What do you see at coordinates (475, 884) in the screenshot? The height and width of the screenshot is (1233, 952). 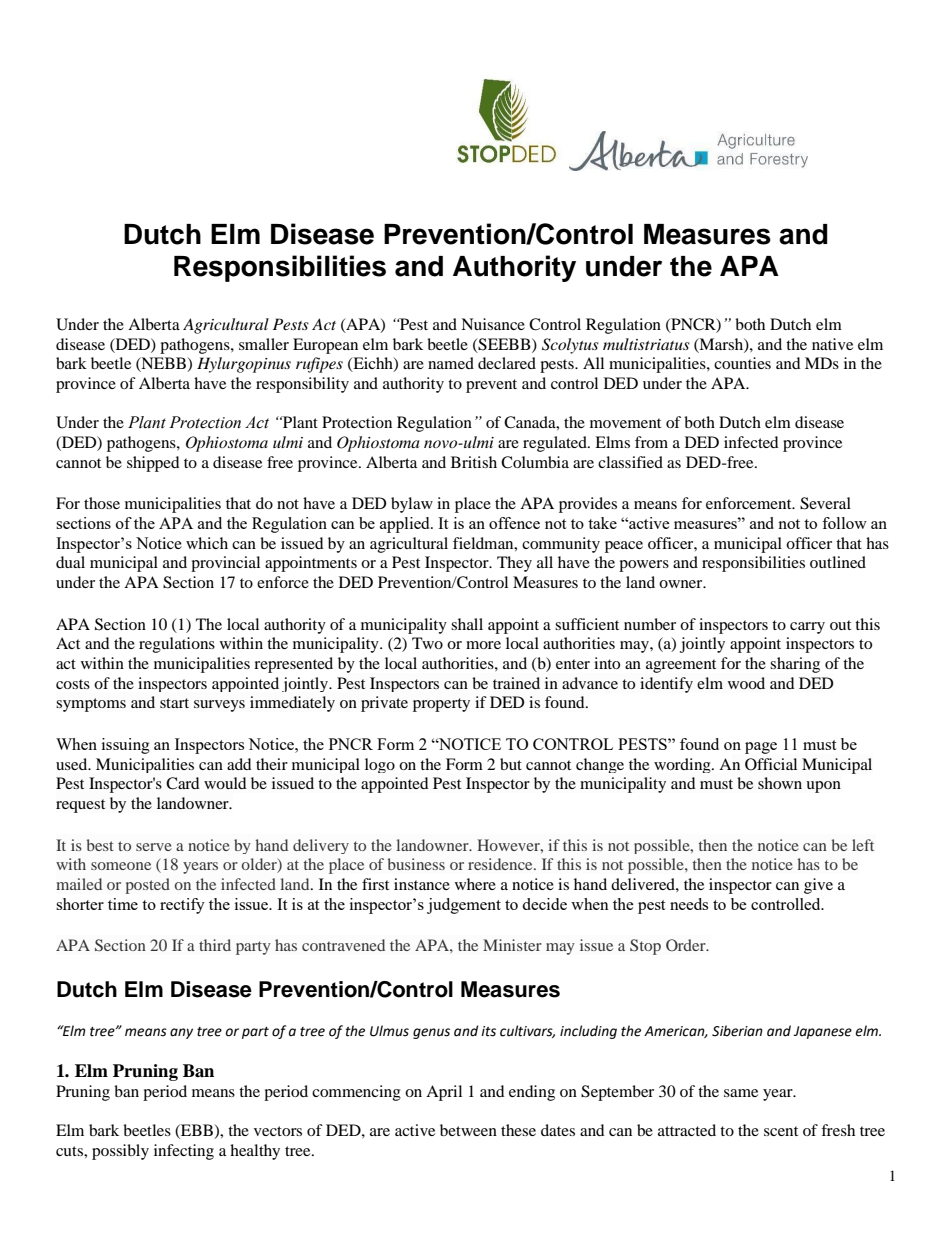 I see `where` at bounding box center [475, 884].
